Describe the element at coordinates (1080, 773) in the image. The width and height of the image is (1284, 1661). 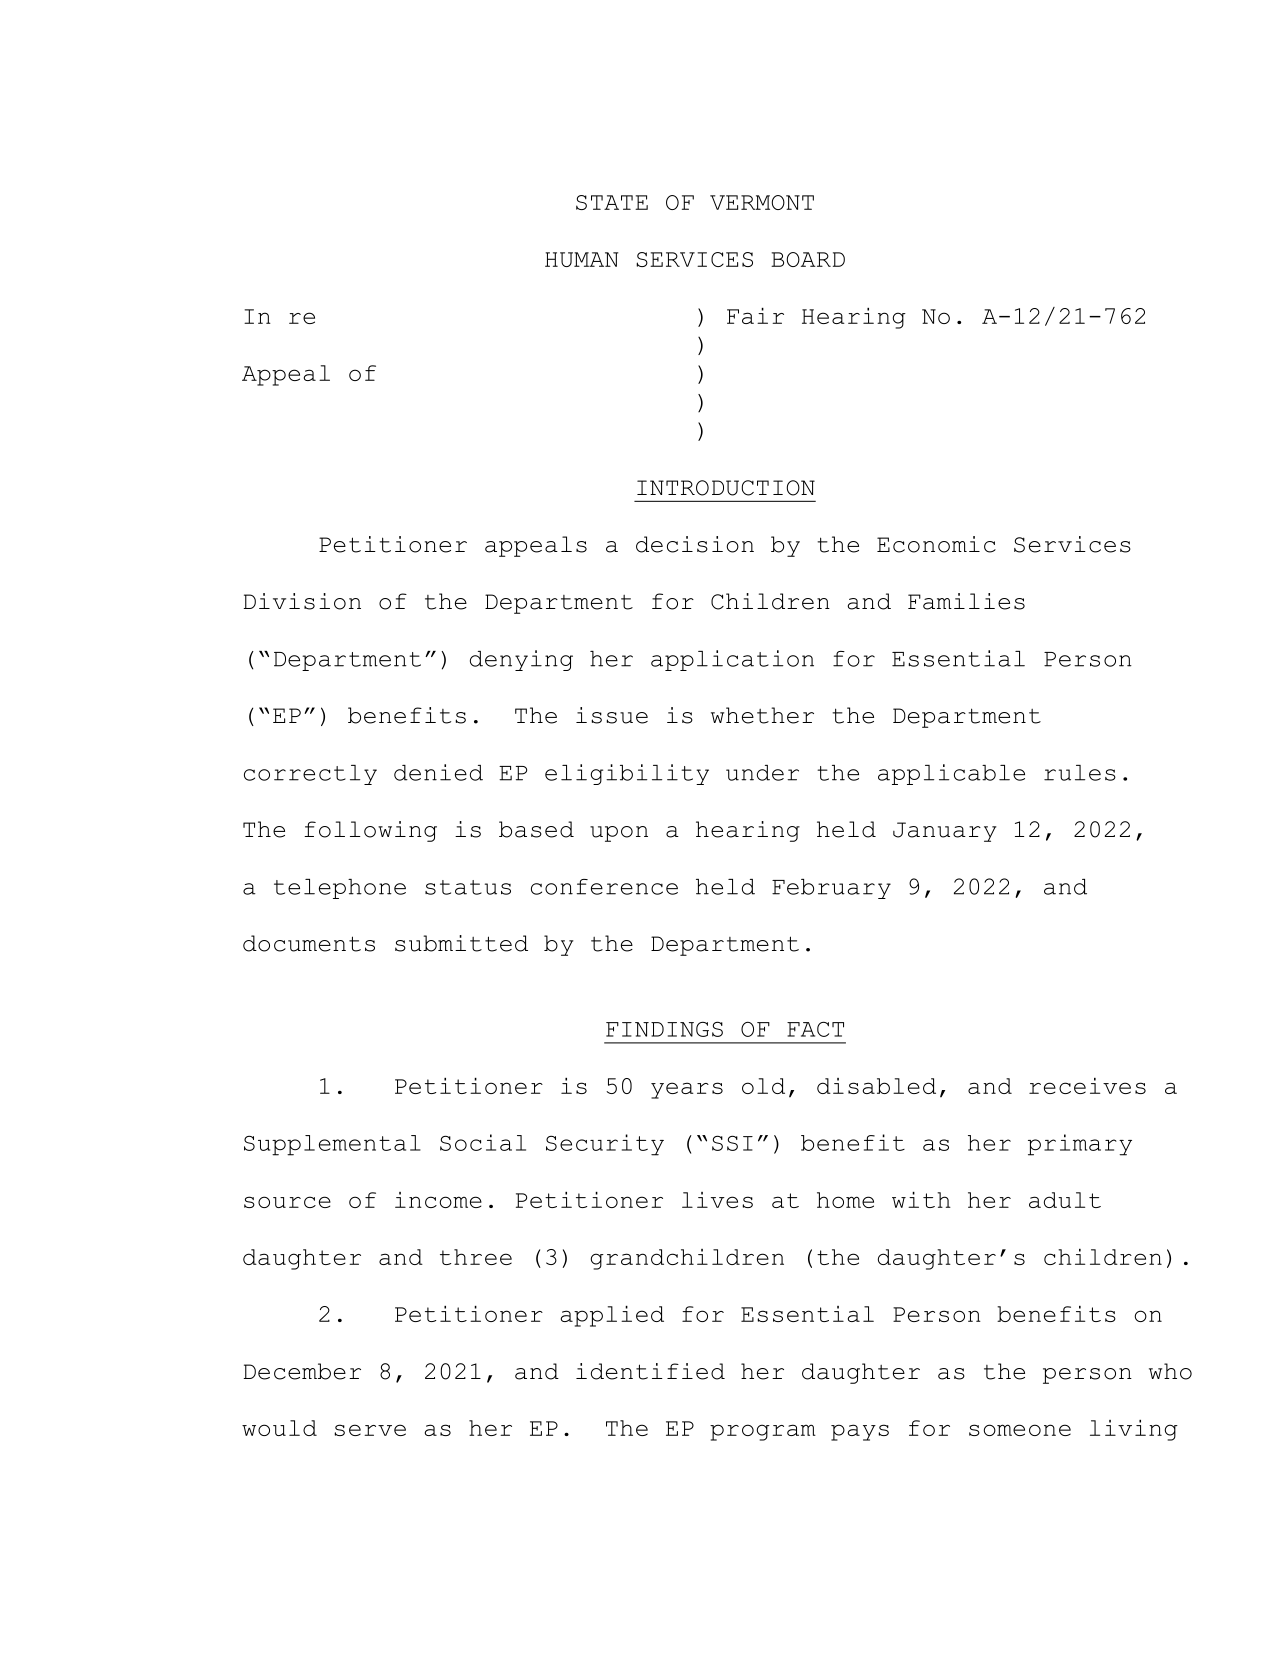
I see `rules` at that location.
